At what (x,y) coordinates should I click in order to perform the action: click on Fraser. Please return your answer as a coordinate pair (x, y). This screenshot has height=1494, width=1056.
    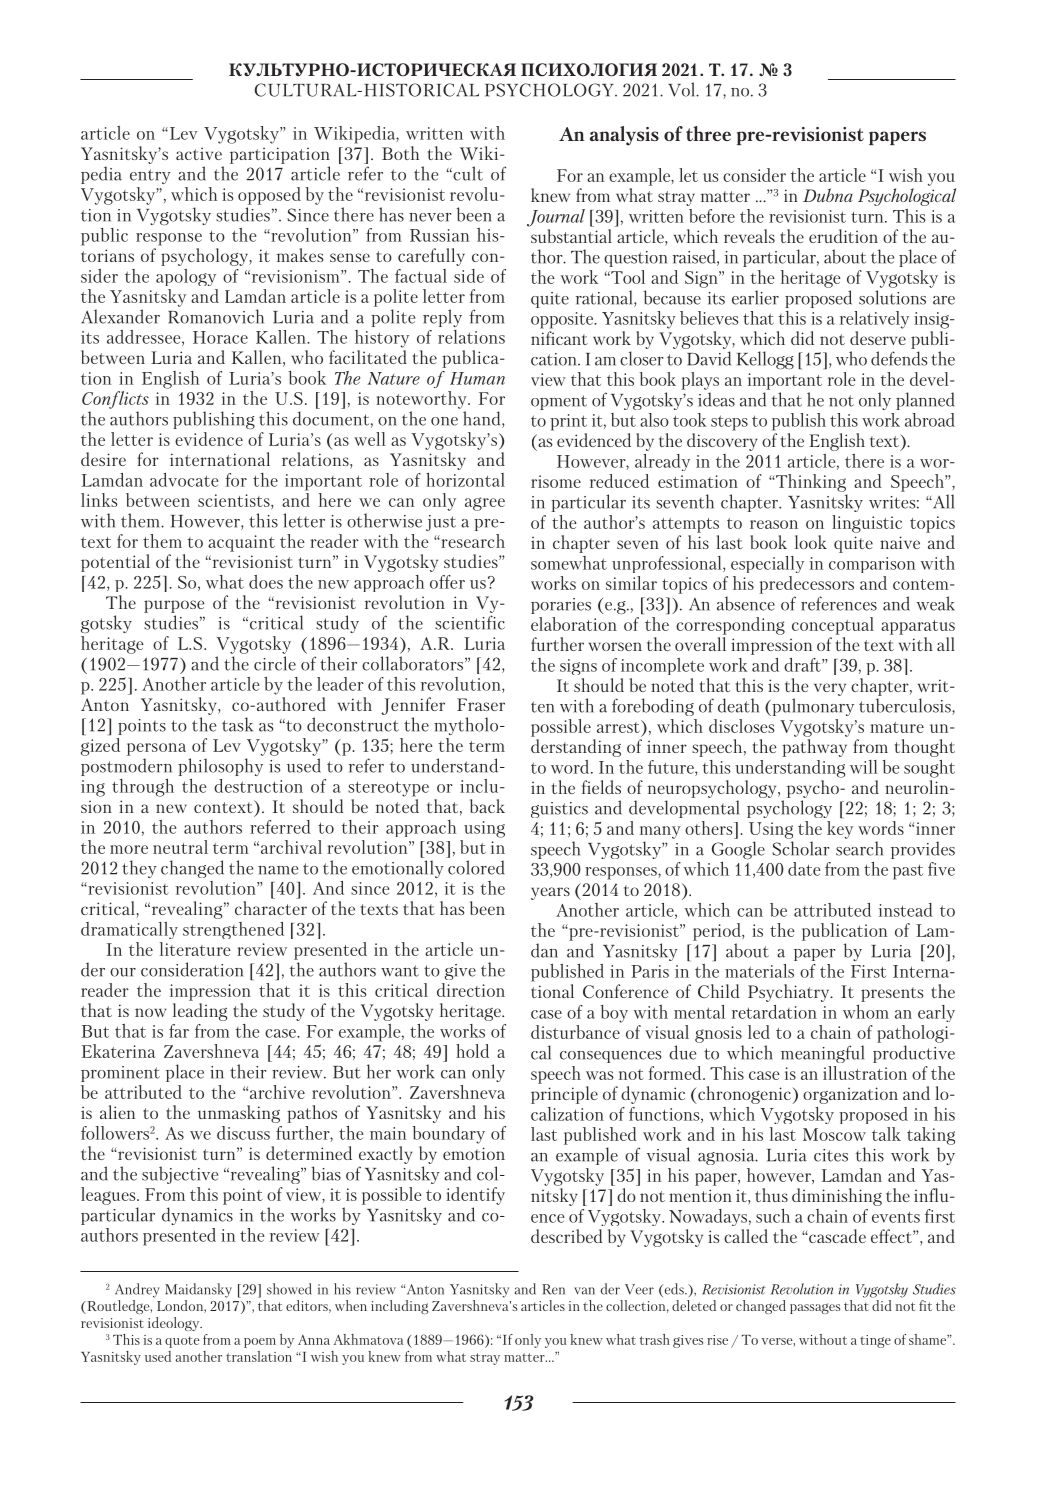
    Looking at the image, I should click on (481, 704).
